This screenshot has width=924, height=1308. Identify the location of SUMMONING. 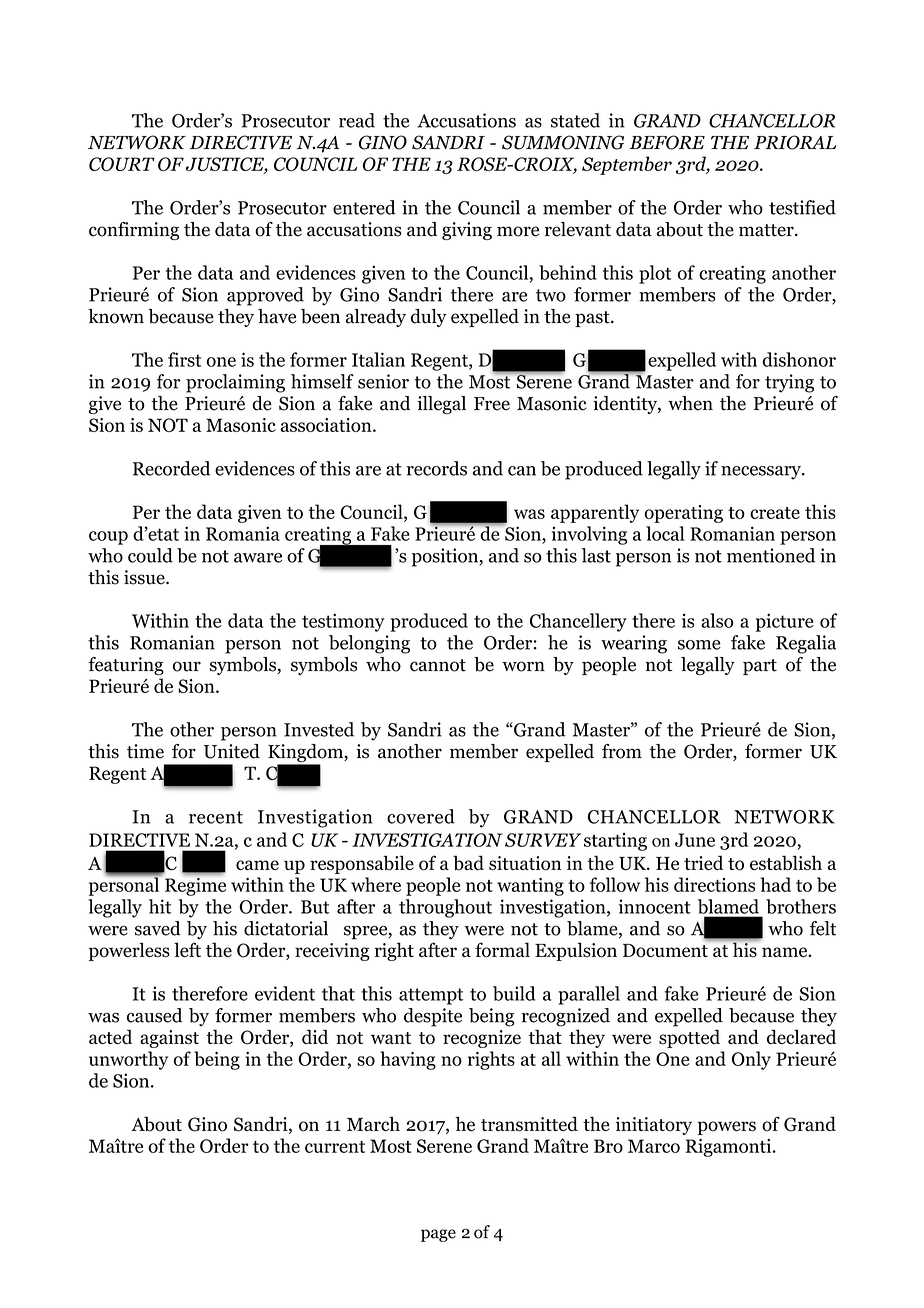
(563, 142).
